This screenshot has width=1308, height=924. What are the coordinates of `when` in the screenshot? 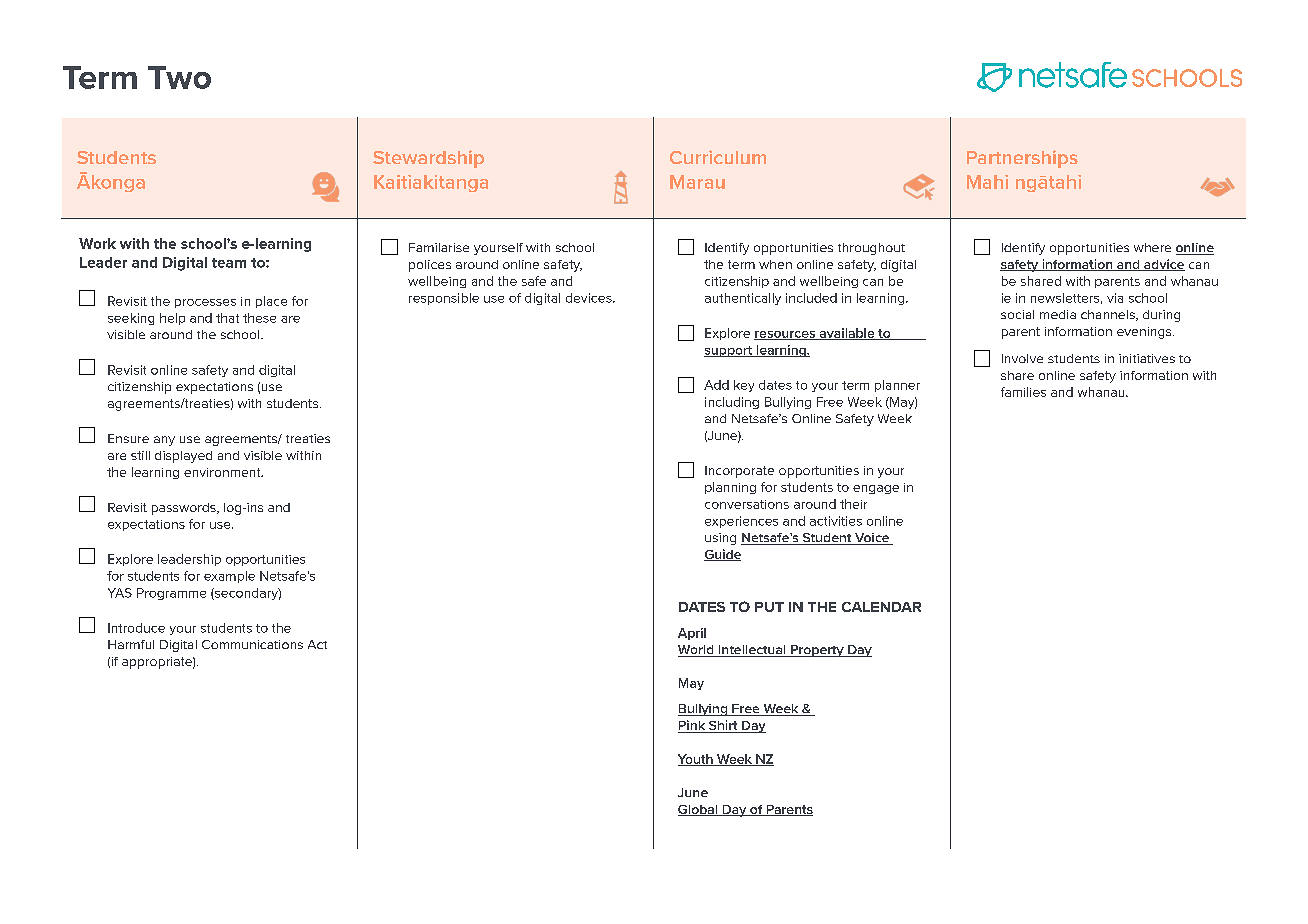 It's located at (775, 264).
